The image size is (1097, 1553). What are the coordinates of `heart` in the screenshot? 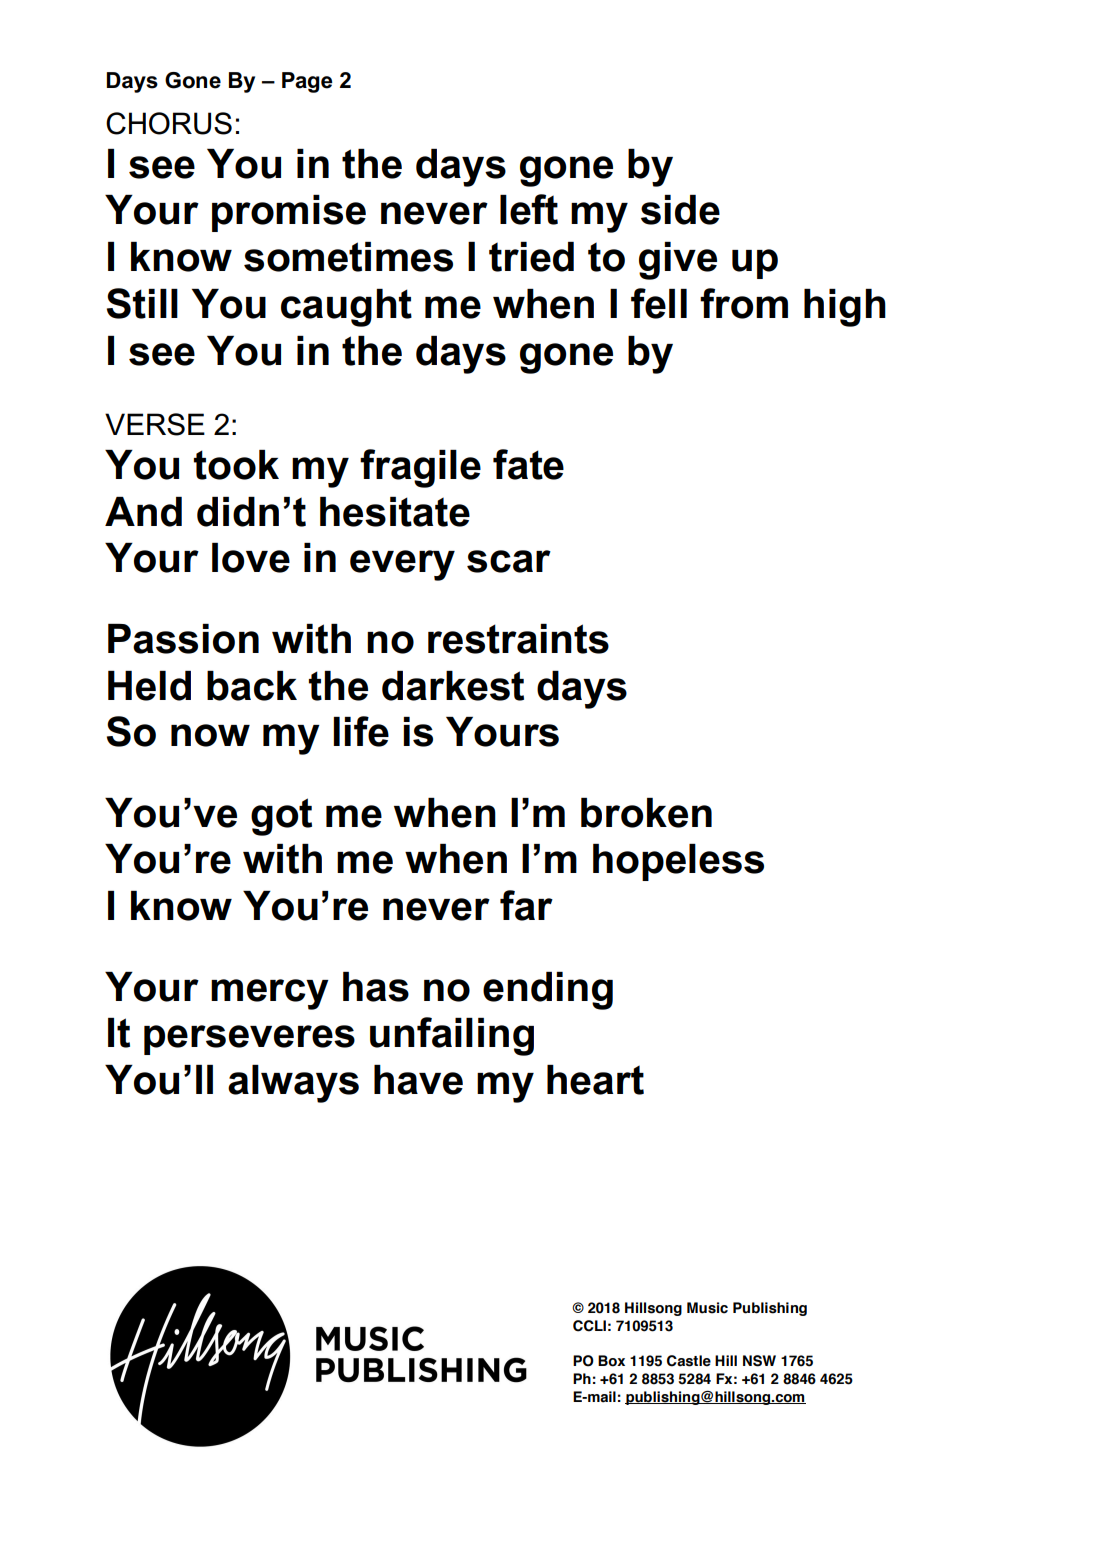 It's located at (595, 1080).
